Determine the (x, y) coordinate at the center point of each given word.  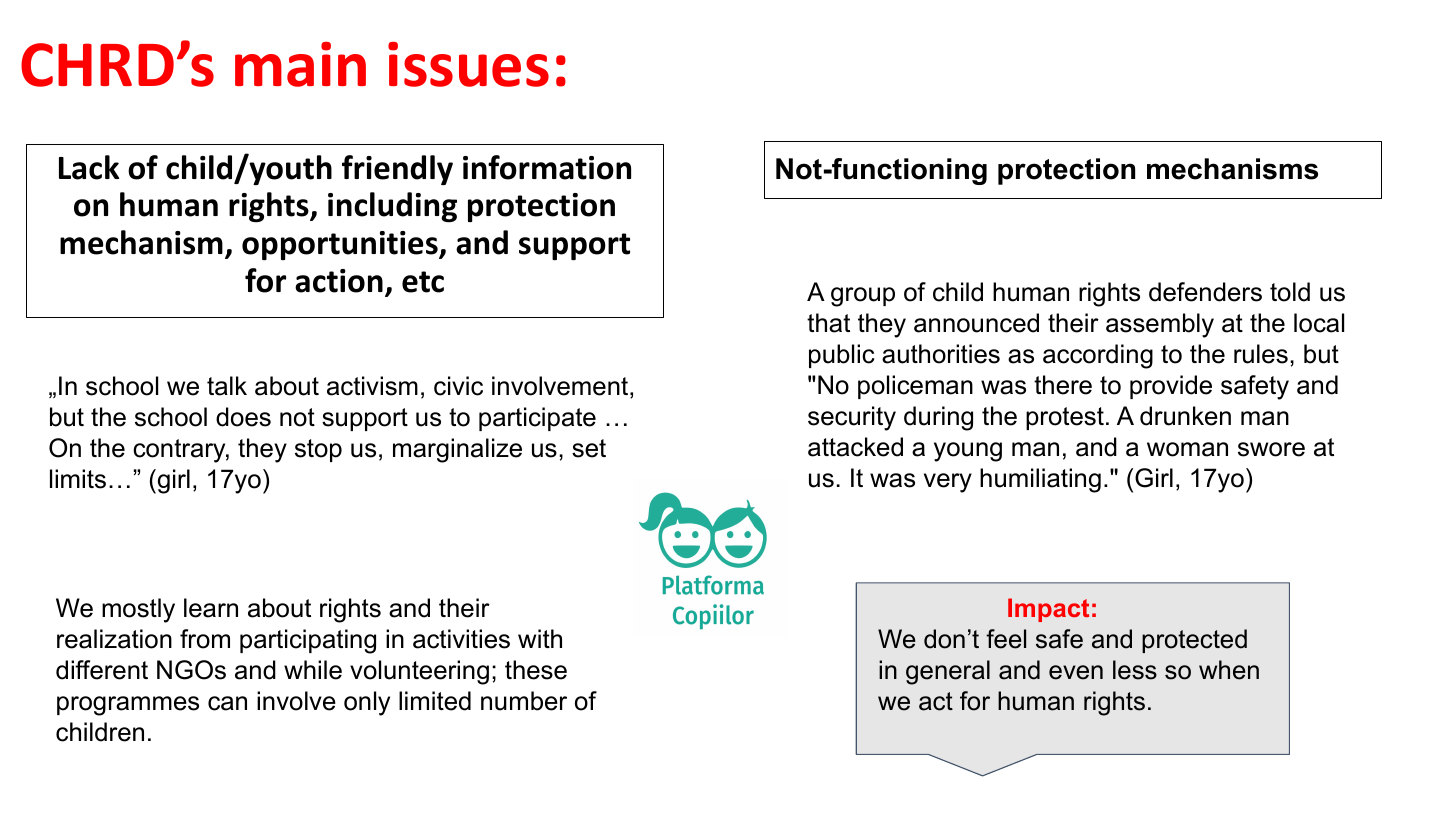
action (339, 281)
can (227, 703)
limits (78, 479)
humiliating (1040, 480)
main (300, 64)
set (589, 448)
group (863, 297)
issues (468, 64)
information (547, 167)
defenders (1205, 292)
